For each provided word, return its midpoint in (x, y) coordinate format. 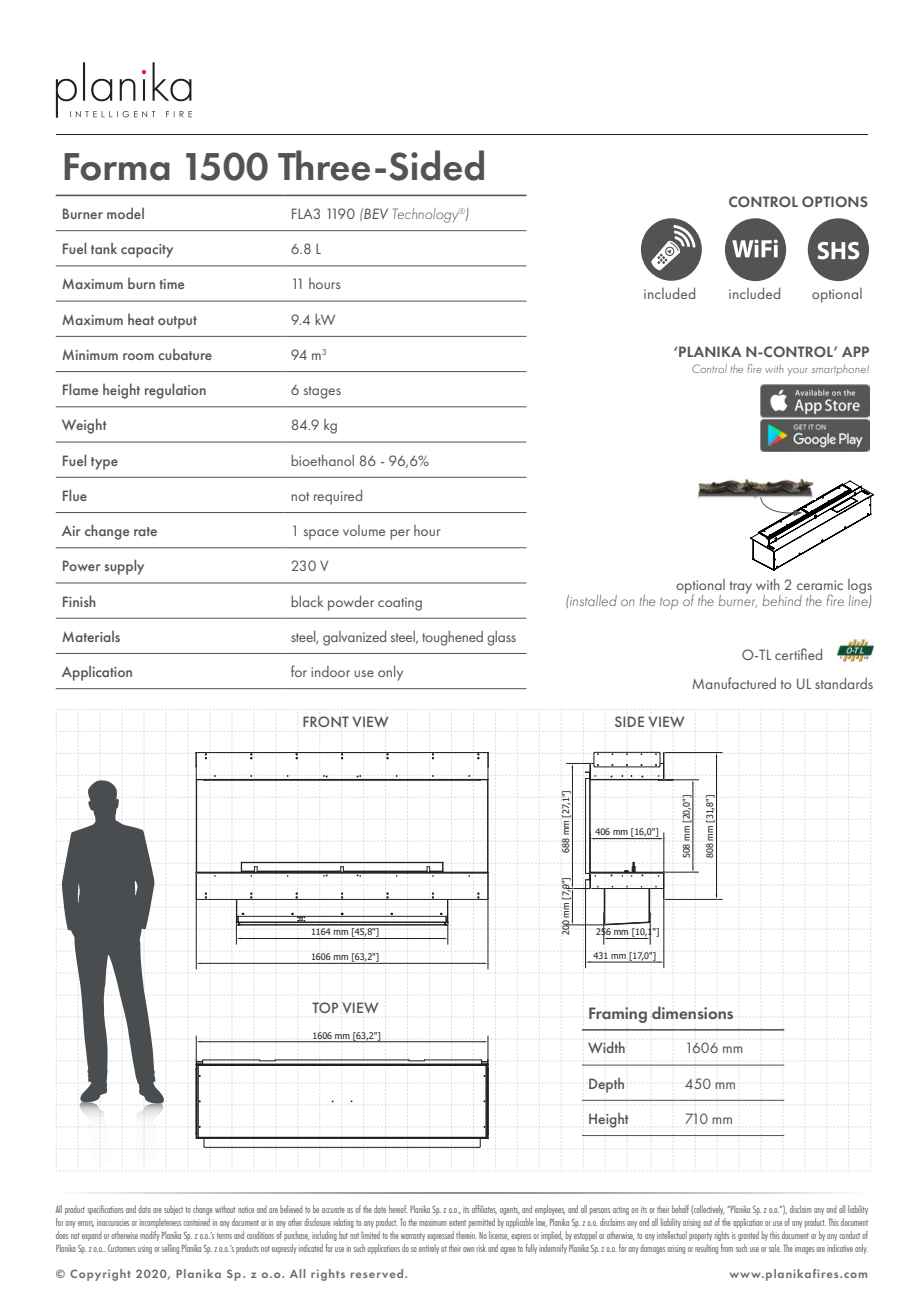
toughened (452, 638)
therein (466, 1235)
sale (775, 1248)
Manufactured (734, 683)
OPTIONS (835, 201)
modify (150, 1236)
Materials (91, 636)
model (125, 213)
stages (322, 392)
